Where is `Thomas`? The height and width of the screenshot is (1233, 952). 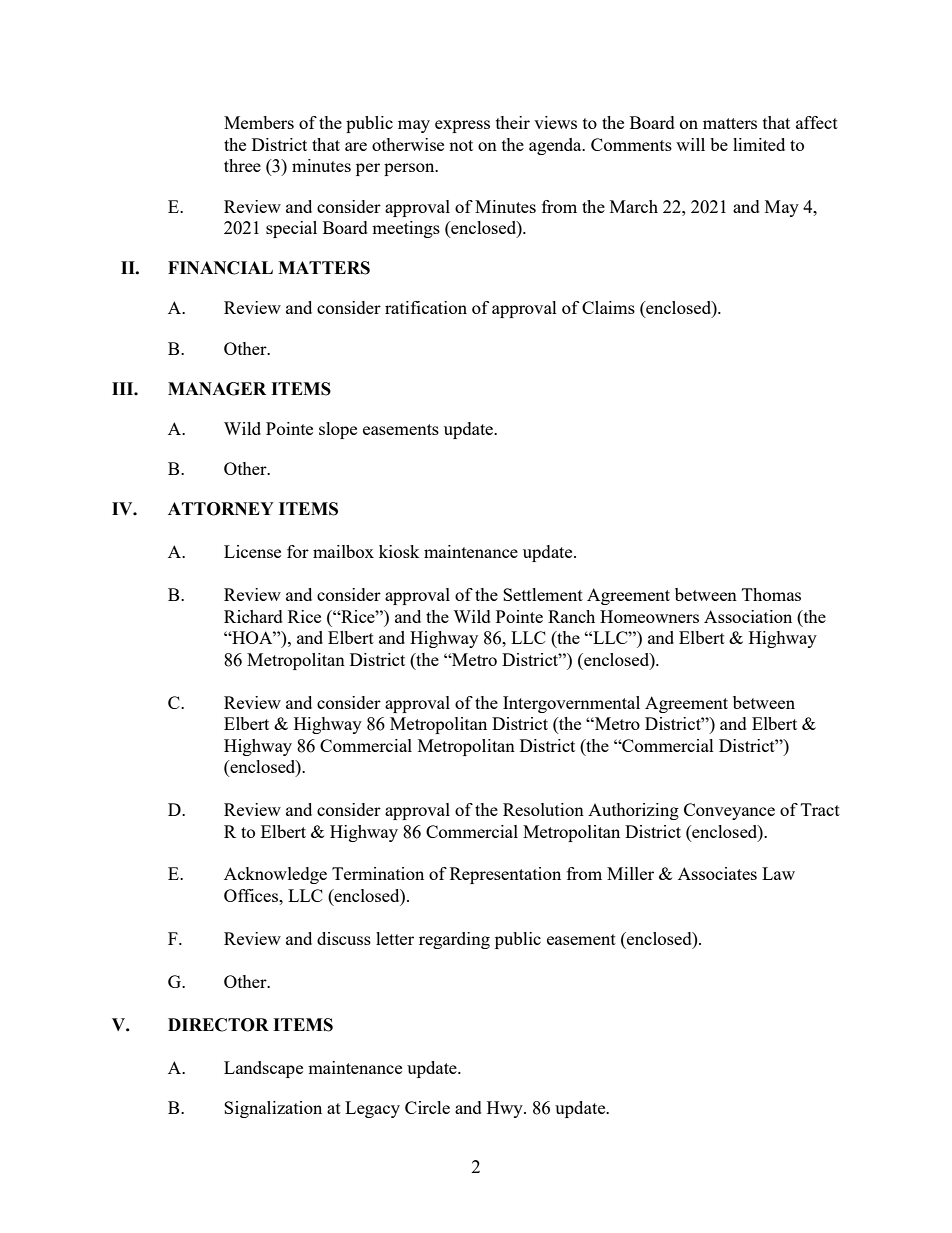
Thomas is located at coordinates (771, 594).
